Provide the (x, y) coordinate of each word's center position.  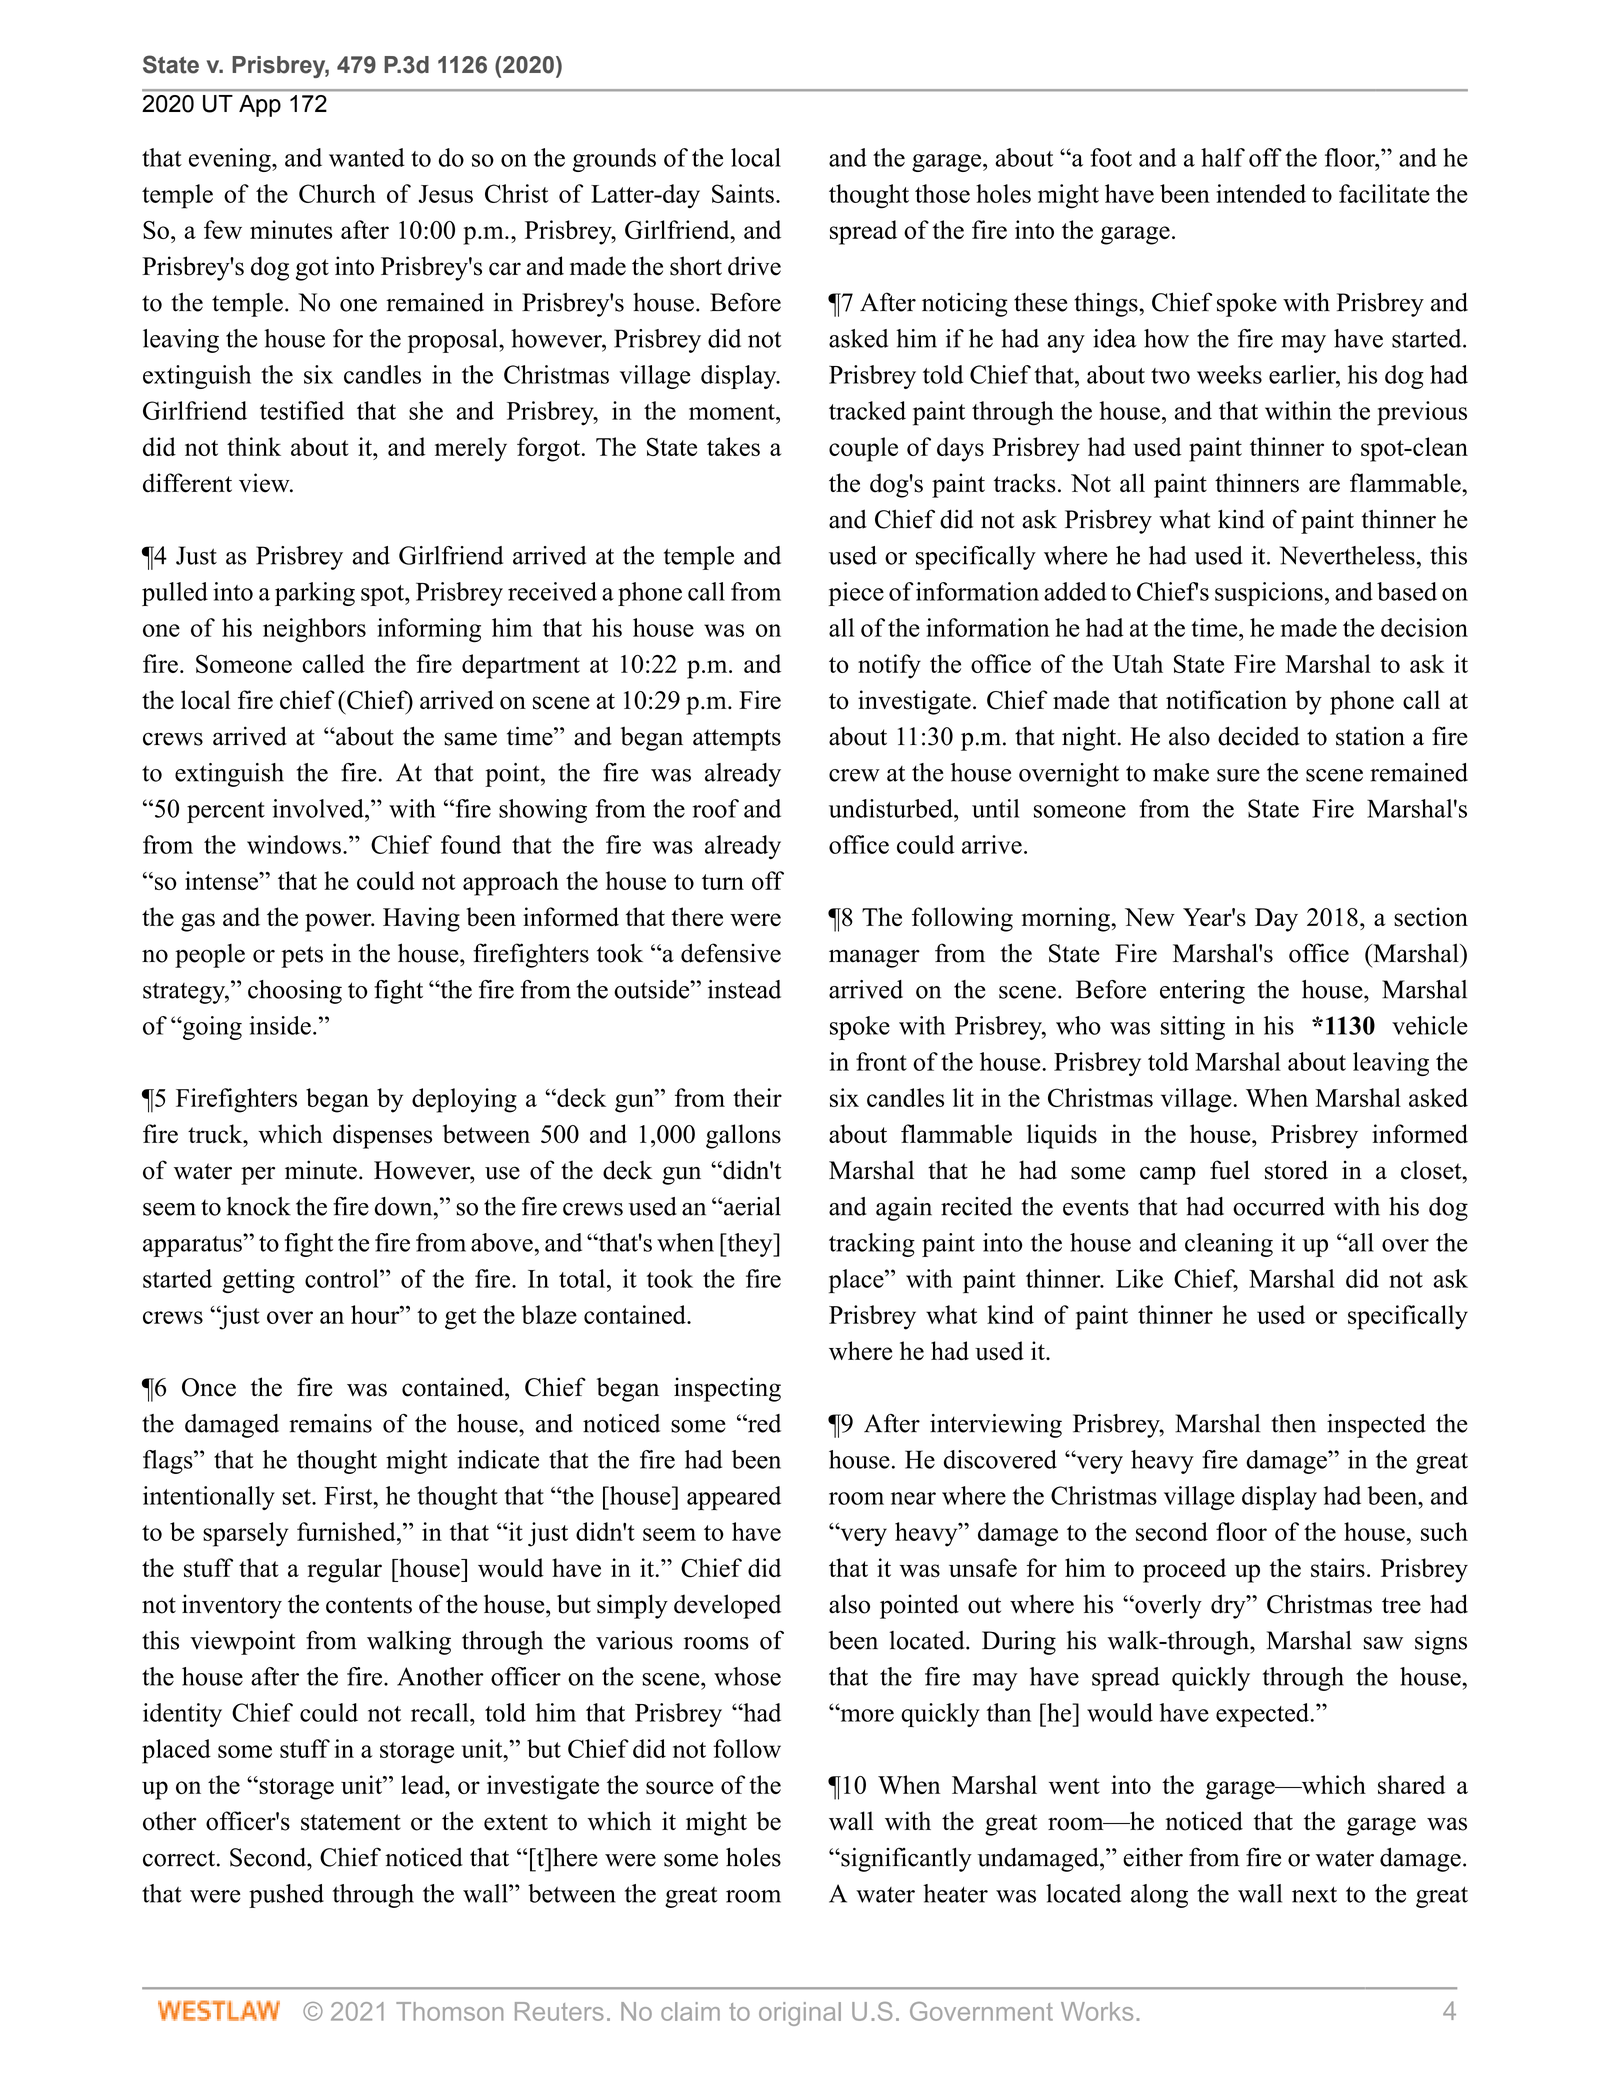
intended (1261, 193)
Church (337, 193)
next (1314, 1895)
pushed (286, 1896)
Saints (743, 193)
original (800, 2014)
